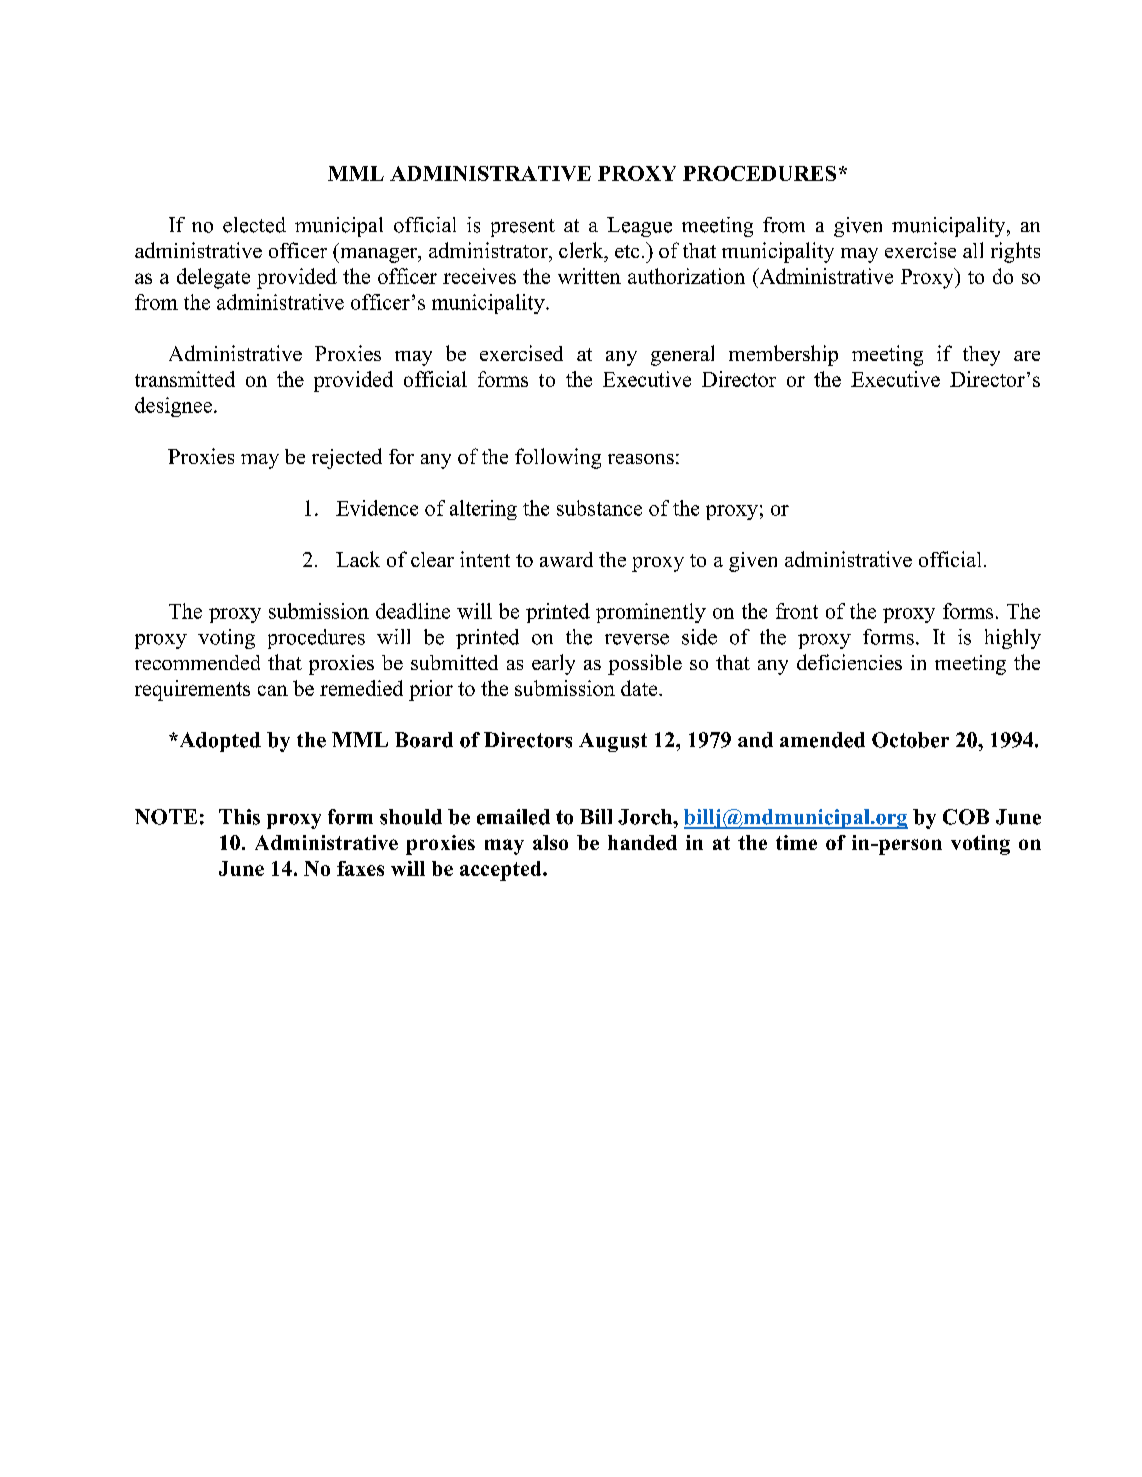 Image resolution: width=1142 pixels, height=1477 pixels. I want to click on all, so click(973, 250).
